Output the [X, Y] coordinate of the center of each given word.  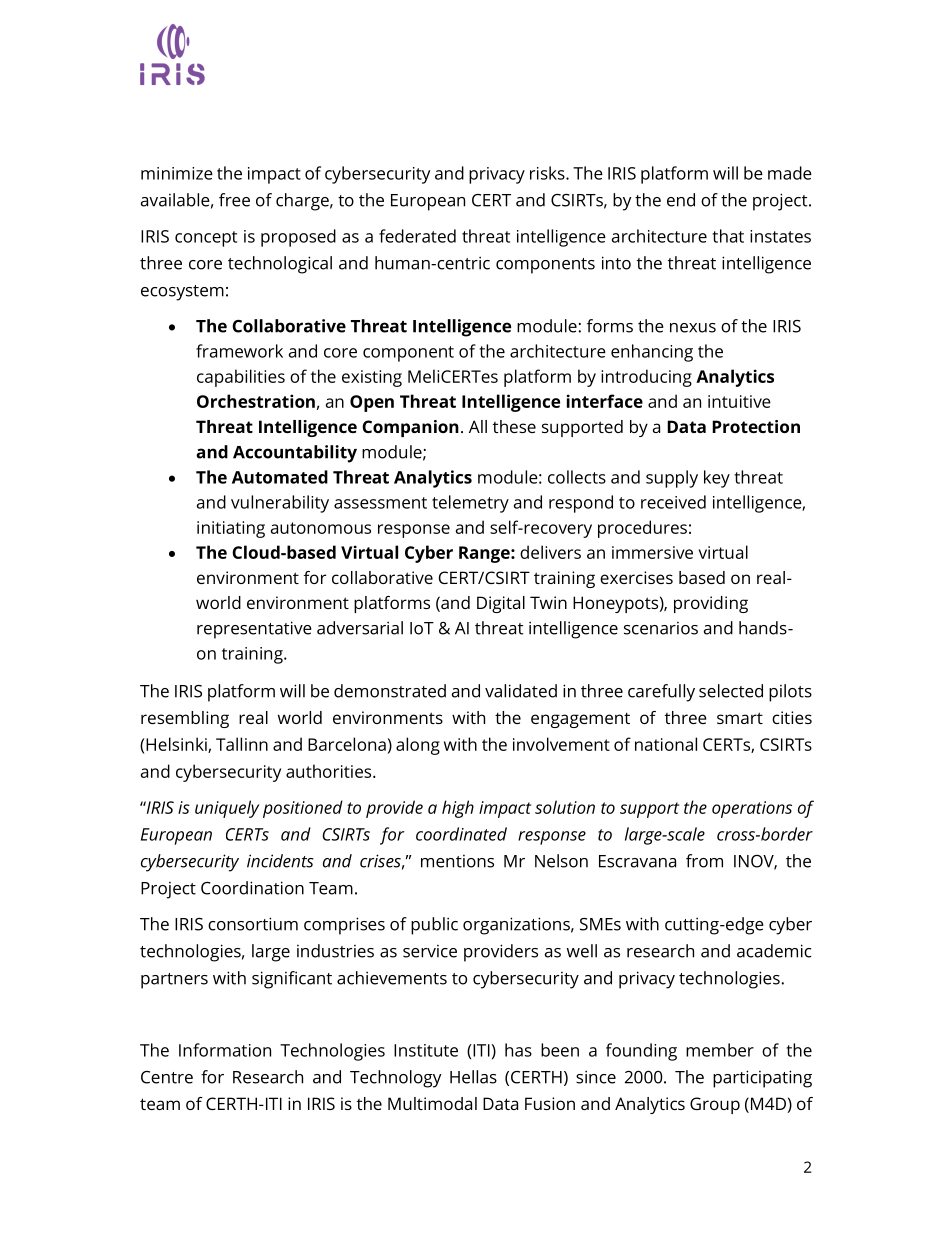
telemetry [470, 504]
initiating [231, 529]
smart [740, 718]
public [434, 926]
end [681, 200]
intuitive [739, 401]
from [704, 861]
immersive [652, 552]
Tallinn [242, 744]
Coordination [252, 888]
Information [225, 1050]
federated [417, 236]
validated [521, 691]
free [234, 200]
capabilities [241, 378]
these [514, 426]
